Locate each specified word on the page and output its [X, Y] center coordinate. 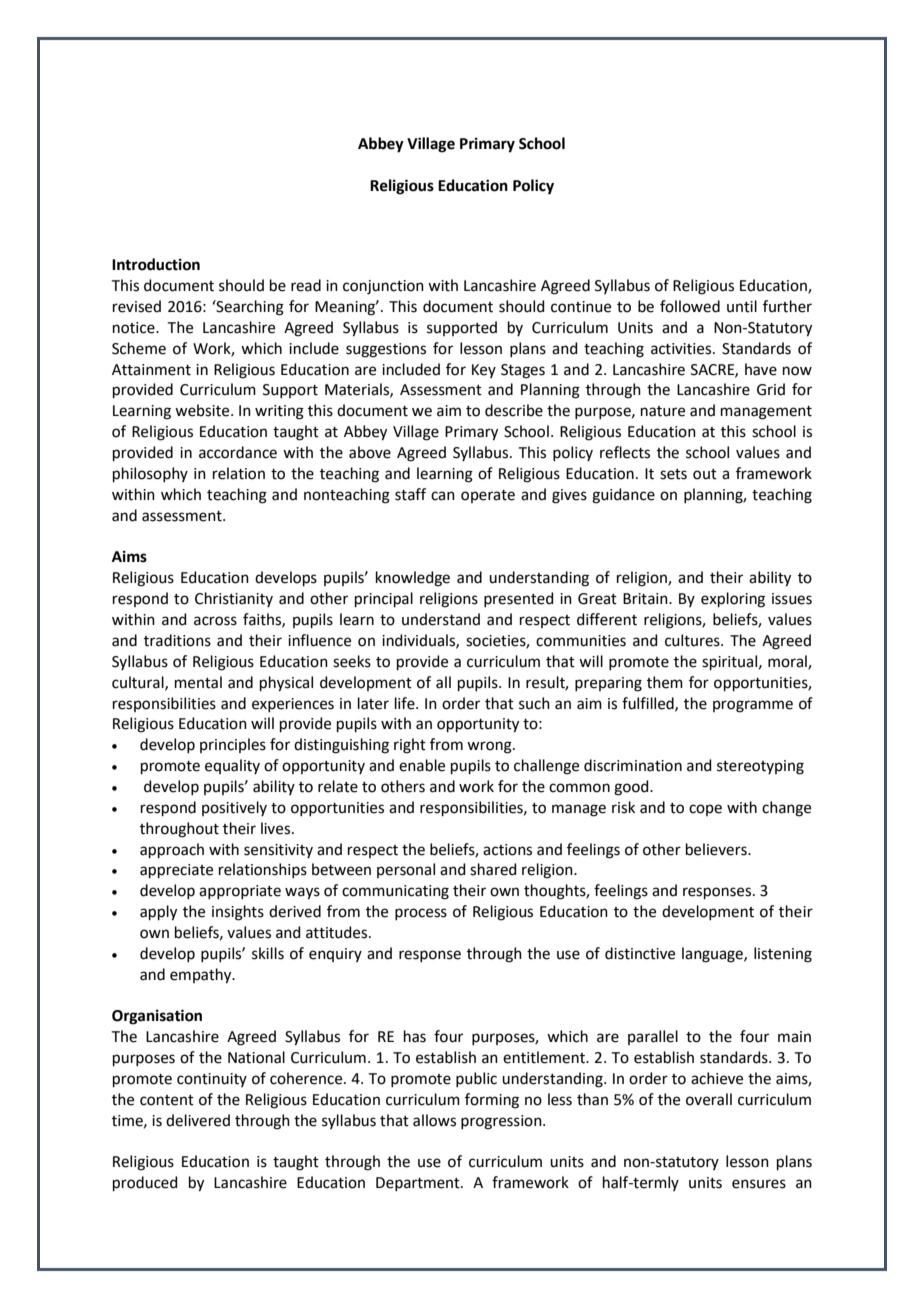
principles [233, 745]
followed [690, 306]
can [443, 496]
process [421, 914]
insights [238, 913]
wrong [490, 747]
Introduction [156, 264]
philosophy [150, 474]
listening [783, 955]
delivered [198, 1120]
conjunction [383, 287]
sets [673, 474]
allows [434, 1120]
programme [753, 706]
